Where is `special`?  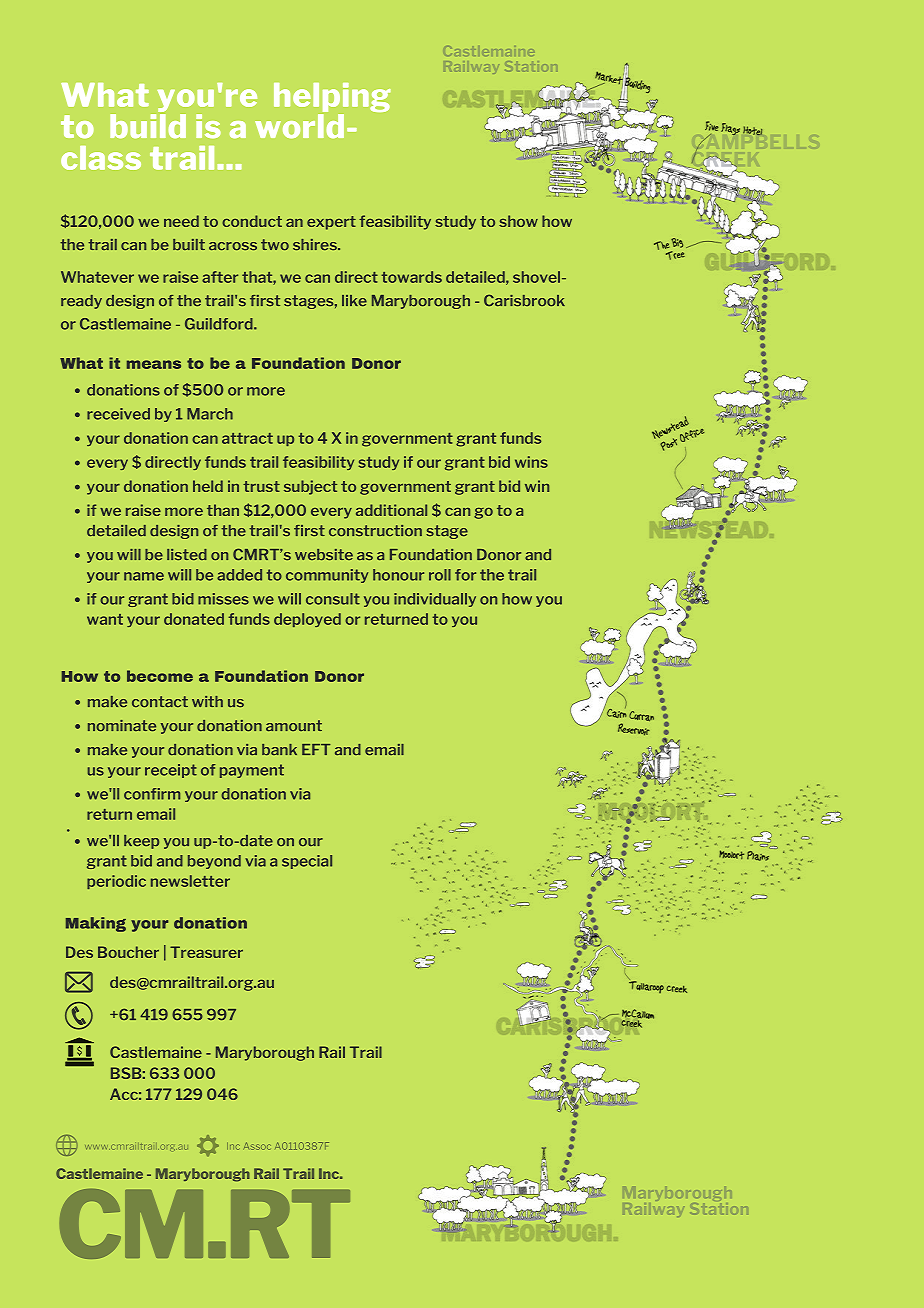 special is located at coordinates (307, 862).
